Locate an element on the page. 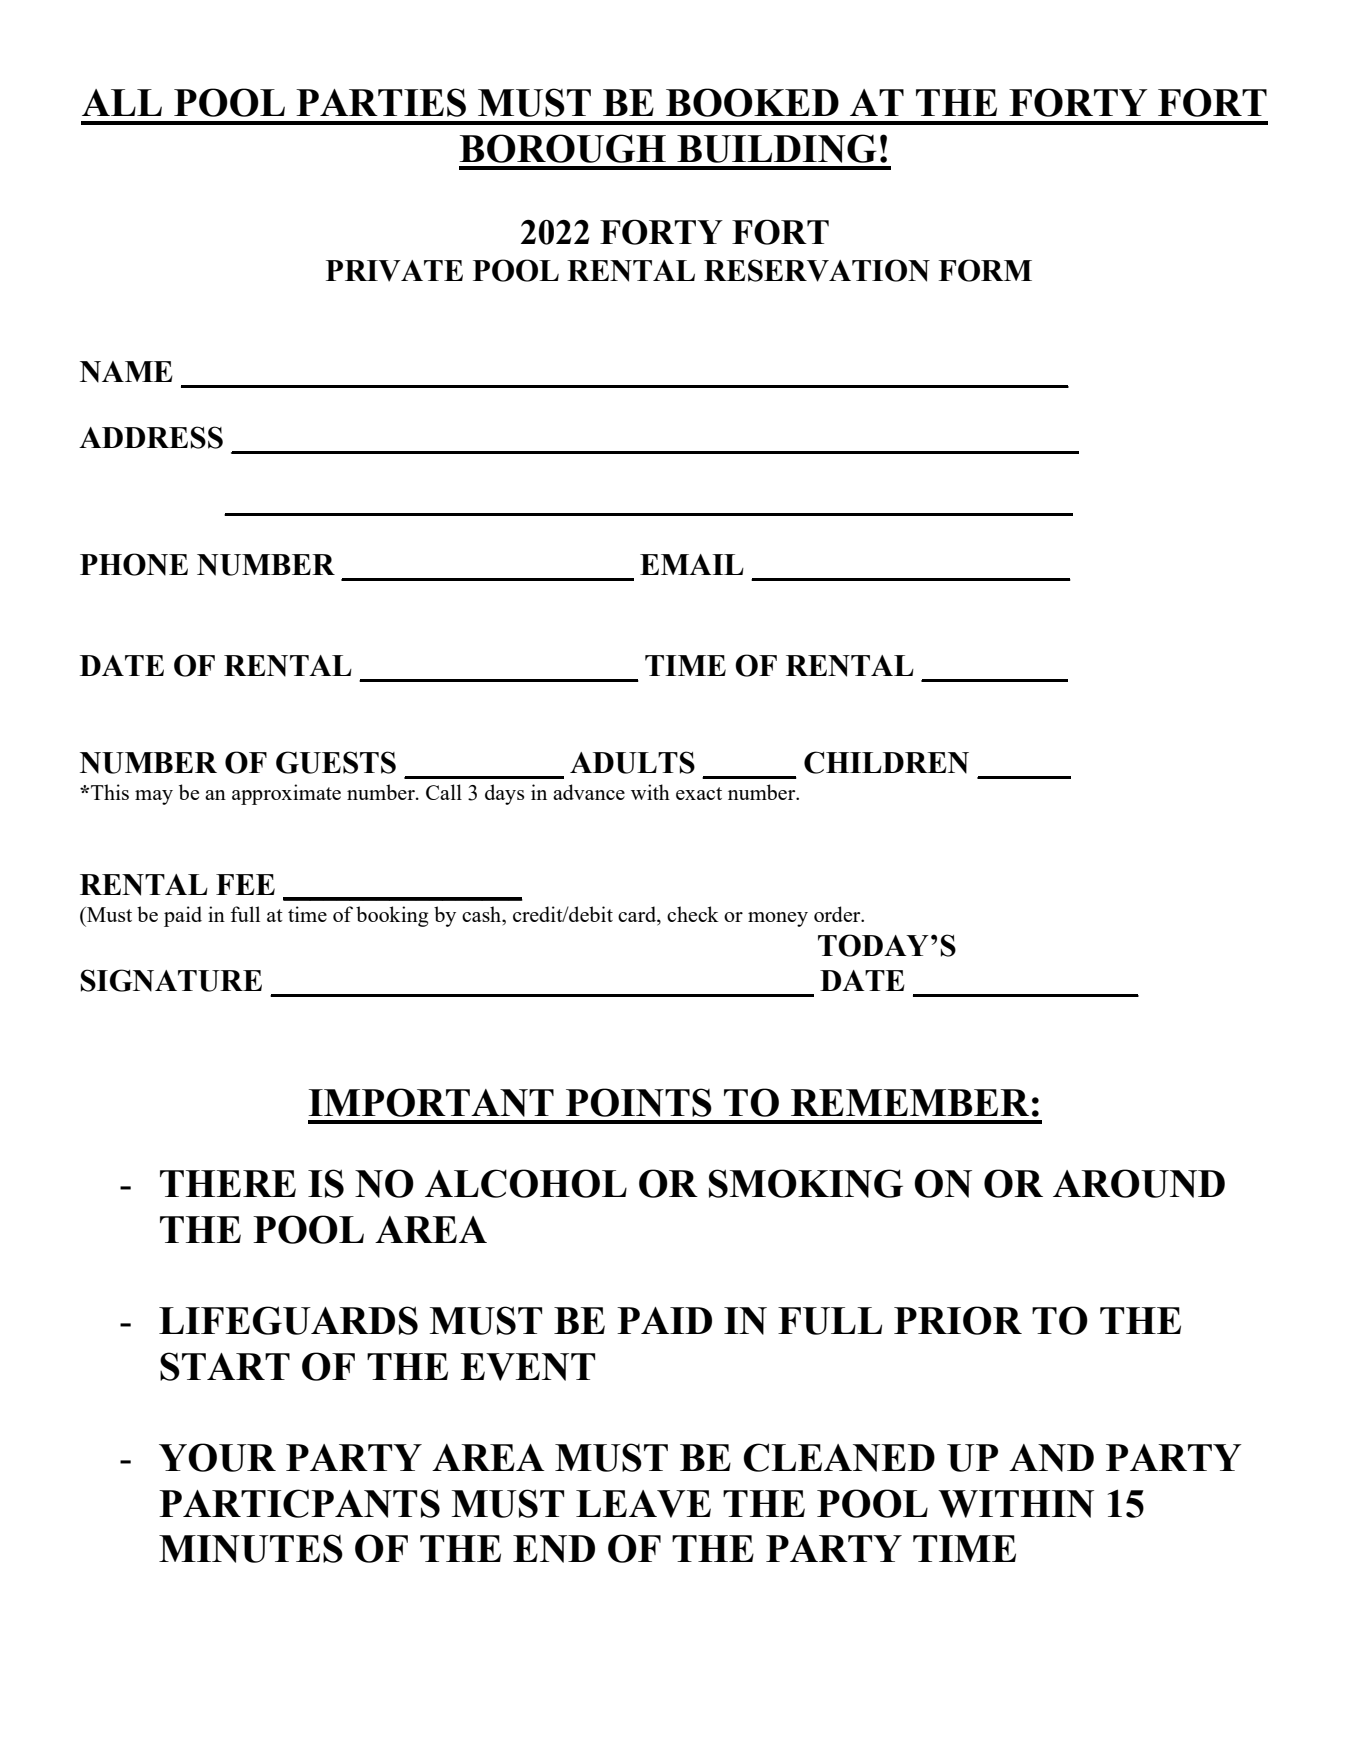  MINUTES is located at coordinates (251, 1548).
